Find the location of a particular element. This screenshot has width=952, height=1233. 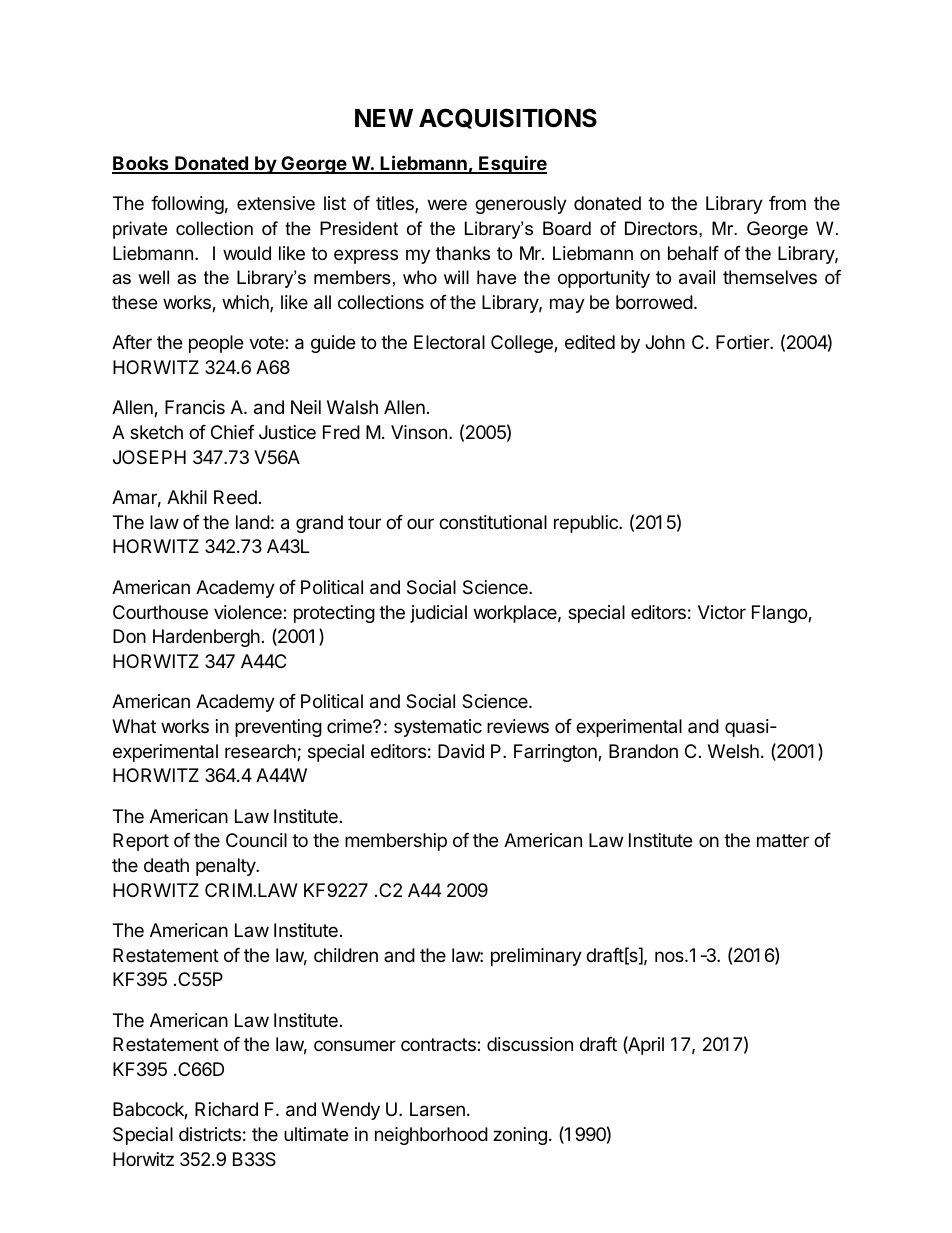

republic is located at coordinates (587, 524).
